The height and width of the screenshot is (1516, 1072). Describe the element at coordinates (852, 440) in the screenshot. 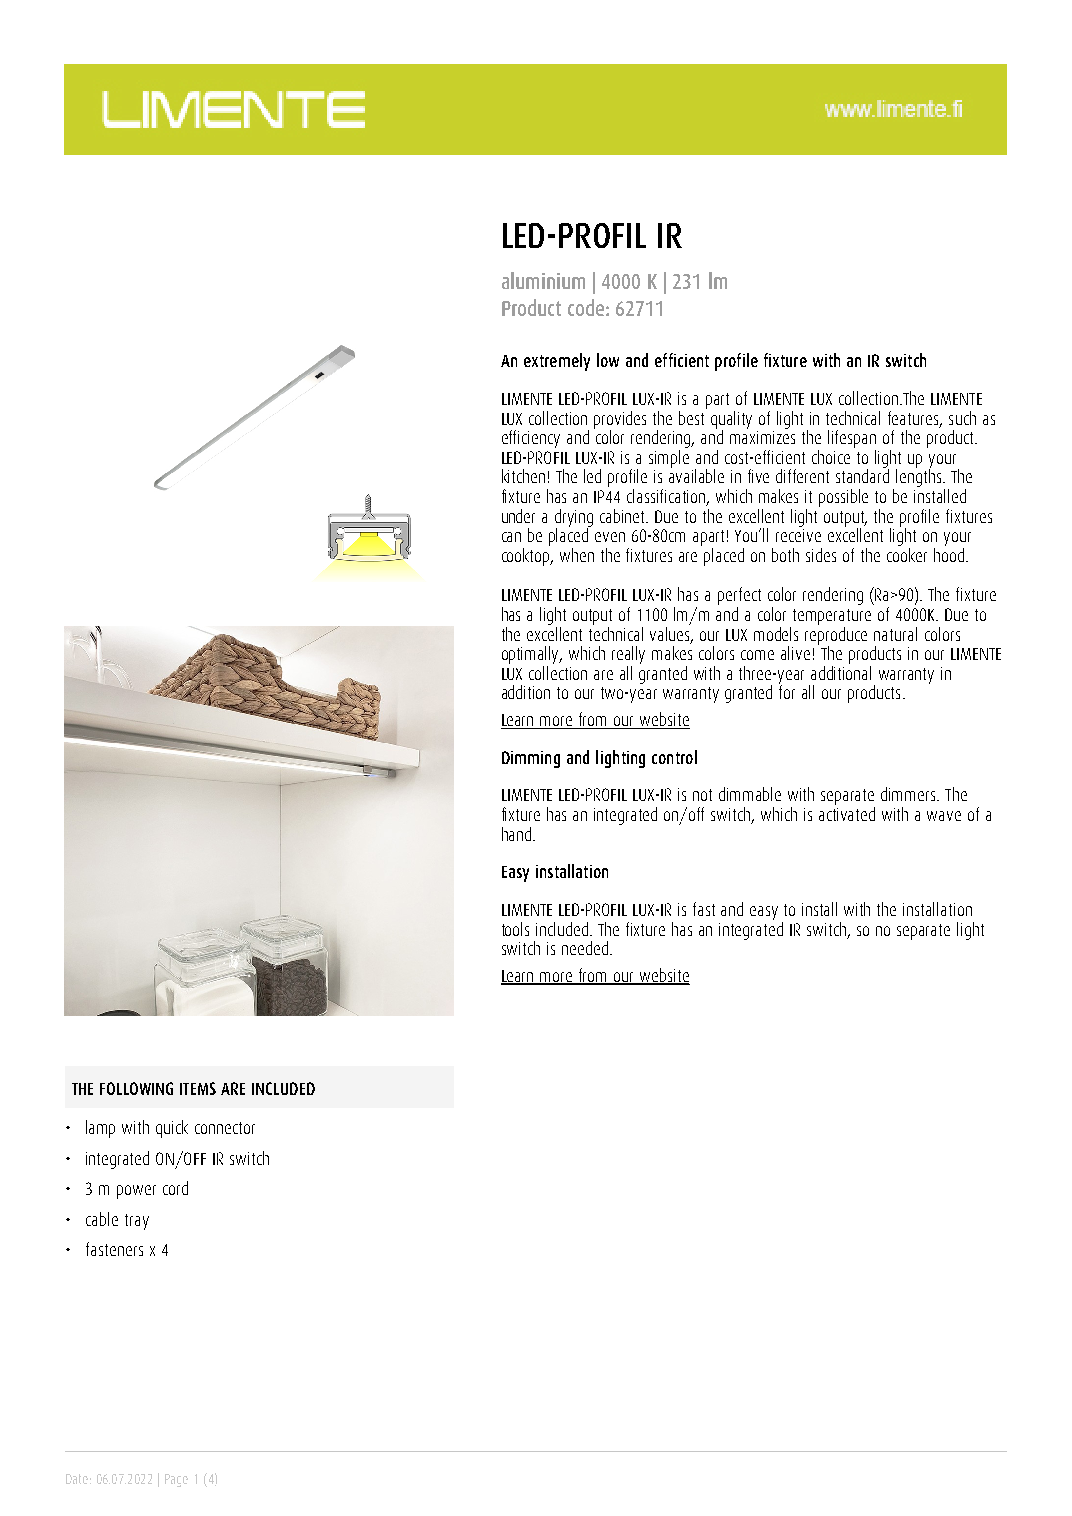

I see `lifespan` at that location.
